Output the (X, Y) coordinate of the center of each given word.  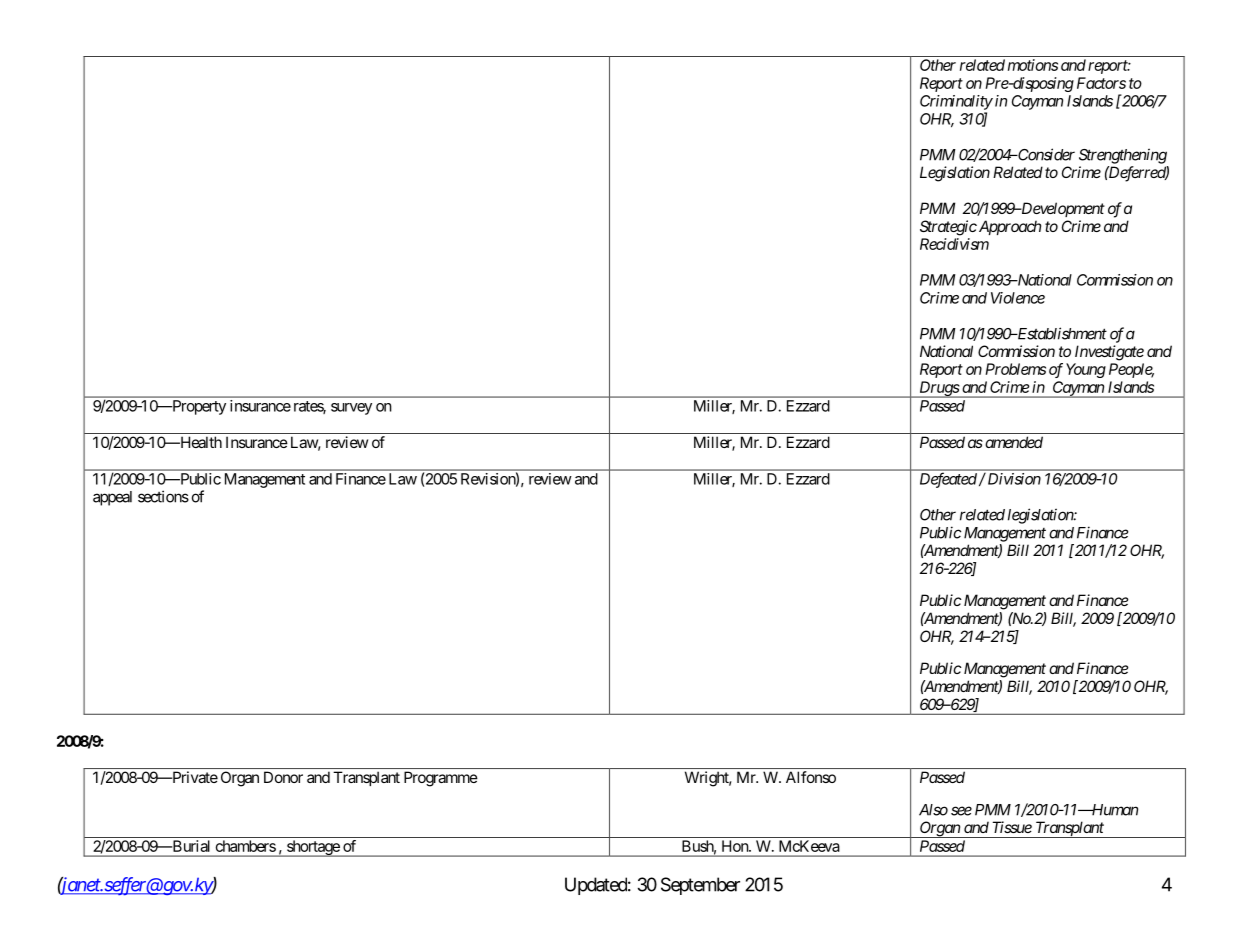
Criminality (956, 102)
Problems (1015, 369)
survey (351, 409)
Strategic (948, 228)
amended (1014, 442)
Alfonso (811, 777)
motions (1033, 65)
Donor (283, 777)
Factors (1101, 83)
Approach (1008, 227)
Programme (441, 779)
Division (1013, 478)
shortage (313, 848)
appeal (112, 498)
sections (163, 496)
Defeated (948, 480)
